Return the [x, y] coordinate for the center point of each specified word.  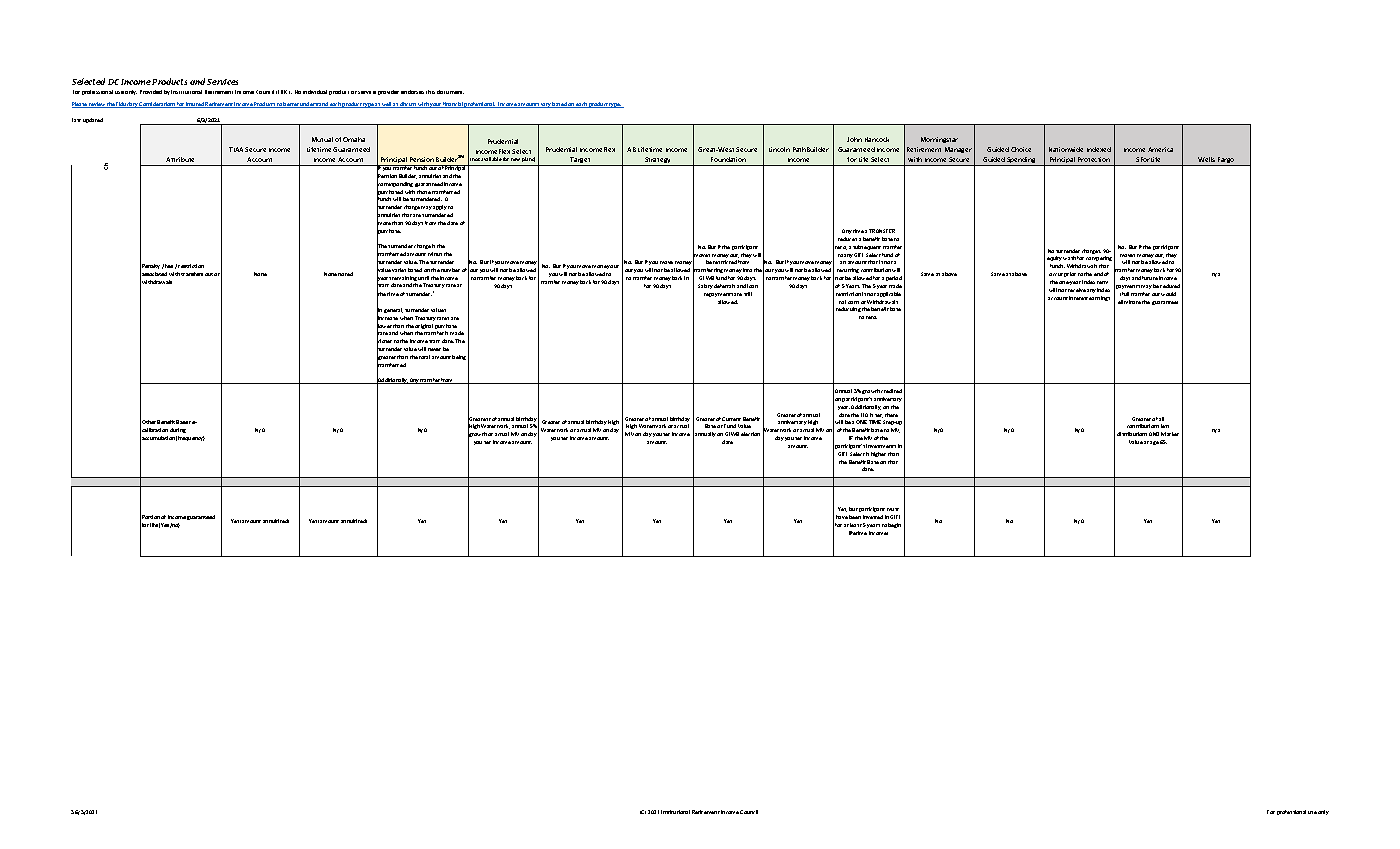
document [450, 92]
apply [440, 207]
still [748, 294]
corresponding [395, 185]
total [424, 357]
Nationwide [1066, 149]
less [1165, 426]
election [750, 434]
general [393, 310]
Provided [151, 92]
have [842, 517]
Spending [1022, 161]
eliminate [1129, 302]
